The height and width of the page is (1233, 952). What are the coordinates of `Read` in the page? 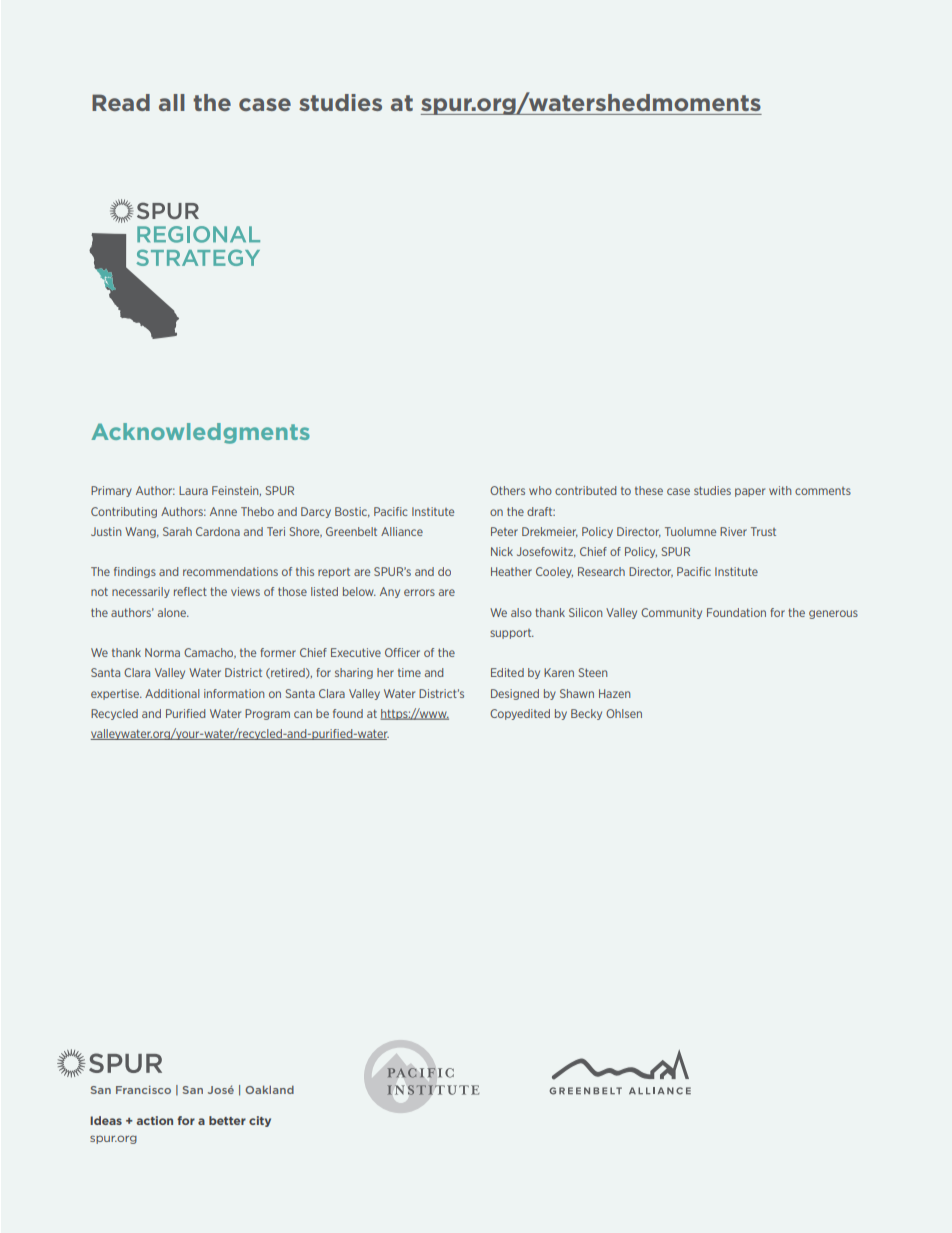 It's located at (121, 102).
